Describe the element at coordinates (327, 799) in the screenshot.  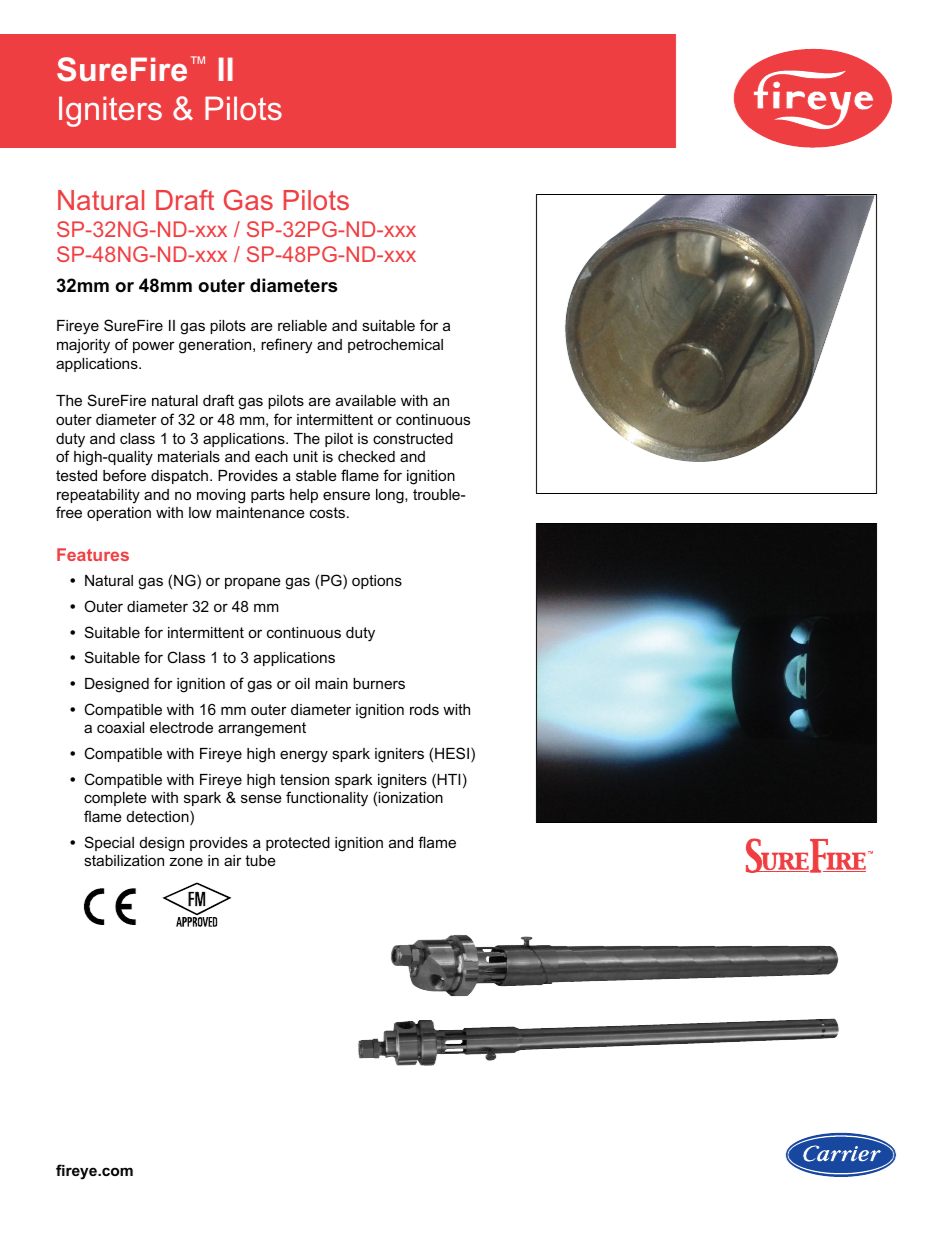
I see `functionality` at that location.
